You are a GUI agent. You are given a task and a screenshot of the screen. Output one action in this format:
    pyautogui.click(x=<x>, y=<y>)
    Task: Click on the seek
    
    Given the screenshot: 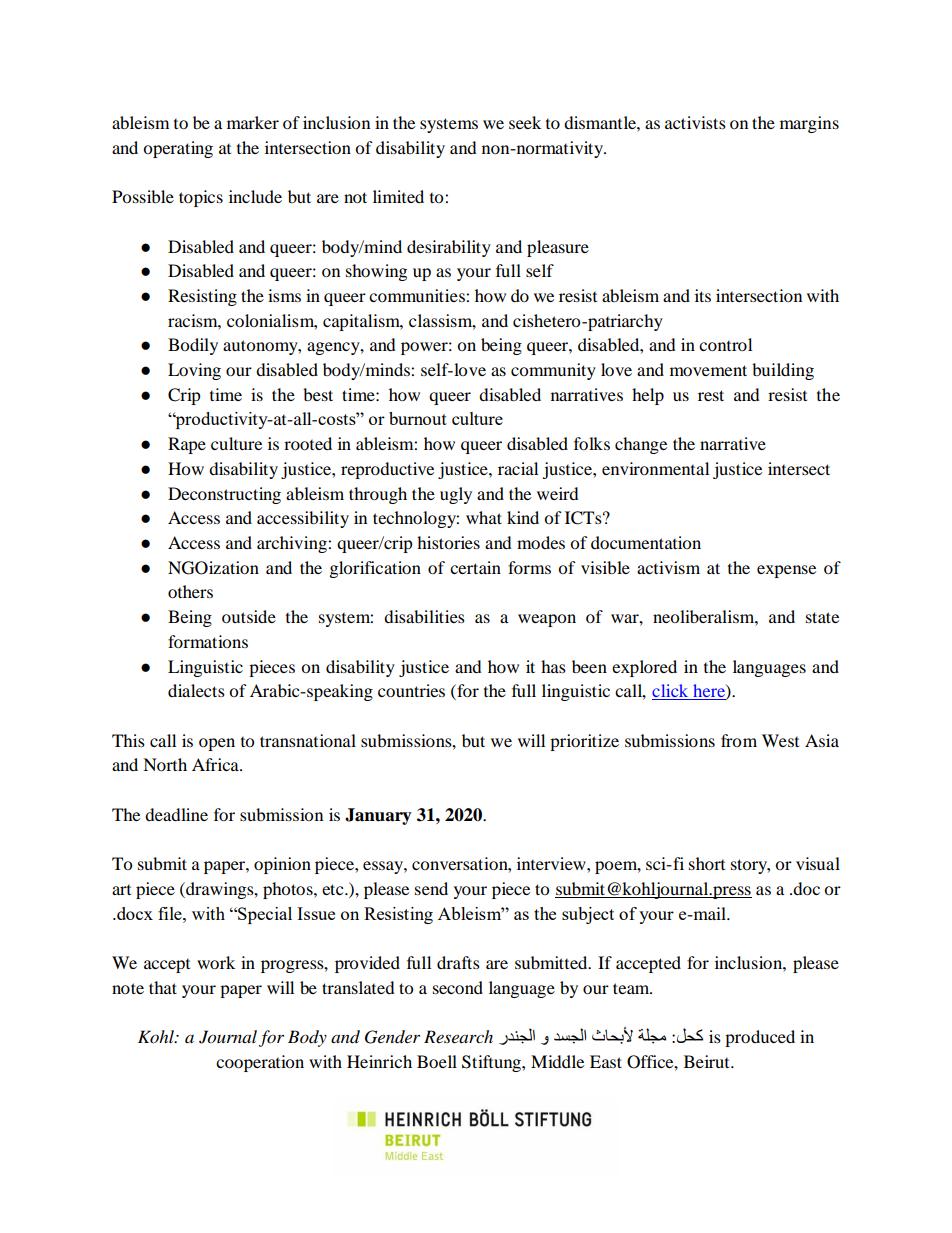 What is the action you would take?
    pyautogui.click(x=525, y=122)
